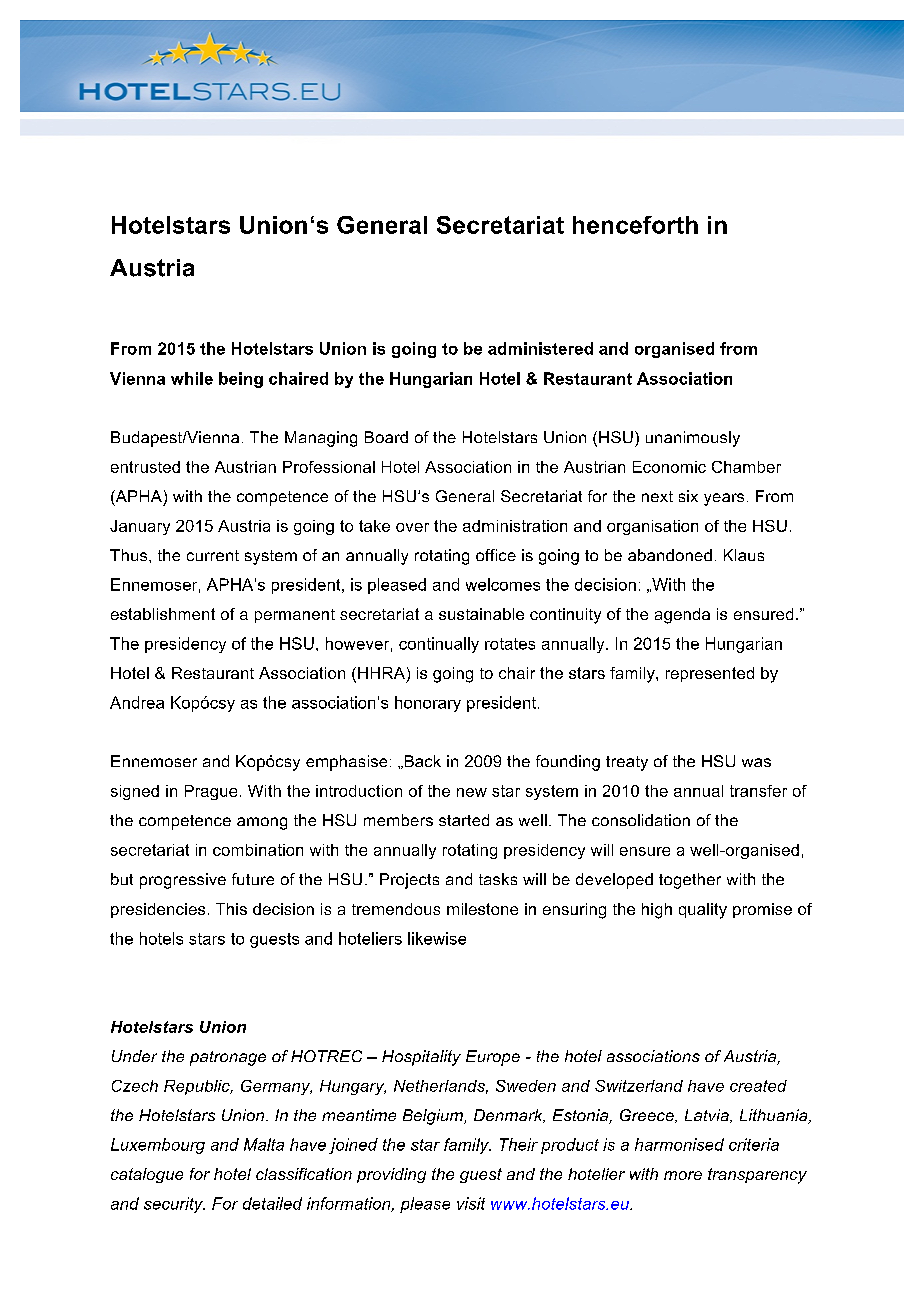 The width and height of the screenshot is (924, 1308). I want to click on represented, so click(710, 674).
